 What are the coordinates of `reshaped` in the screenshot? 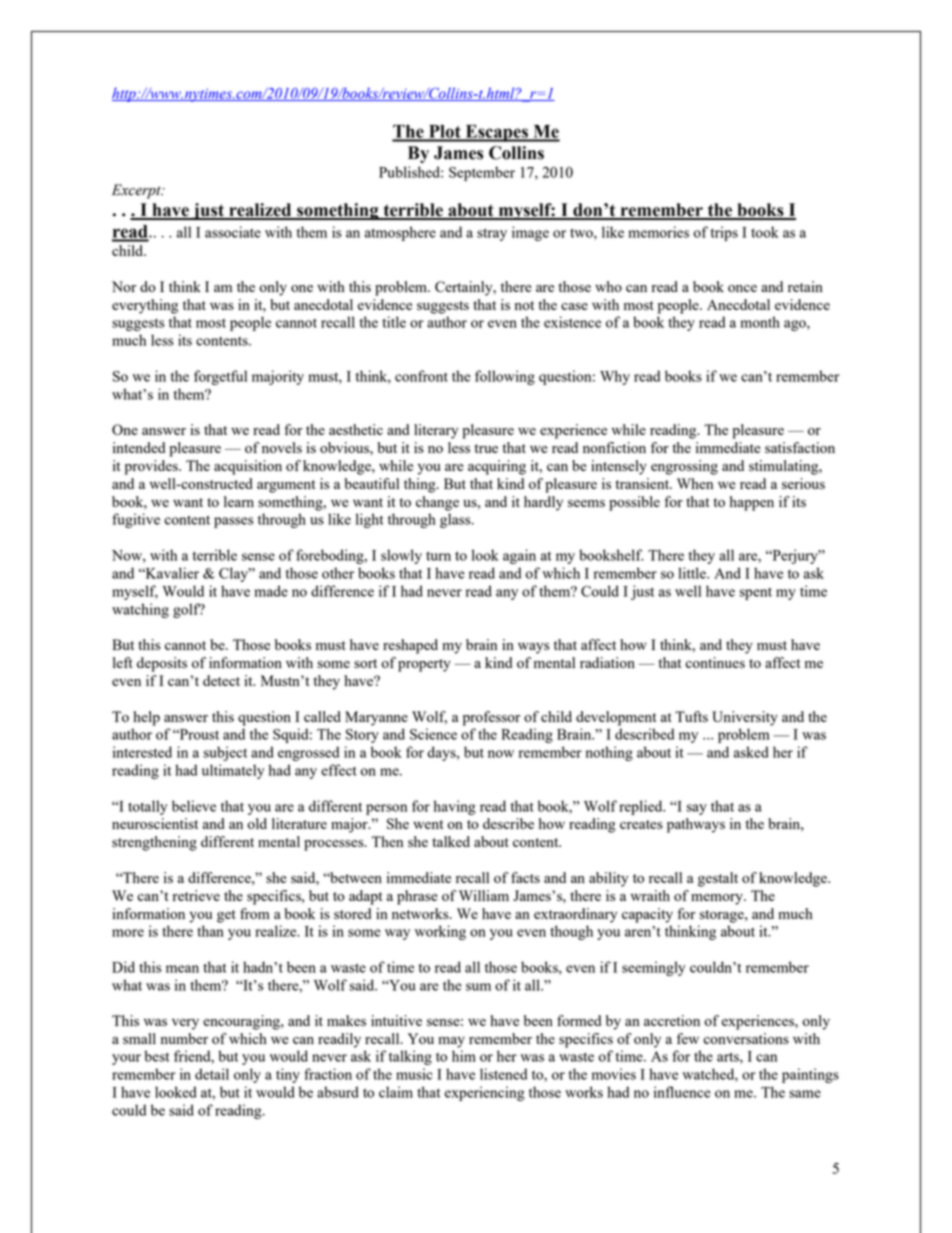 It's located at (410, 646).
